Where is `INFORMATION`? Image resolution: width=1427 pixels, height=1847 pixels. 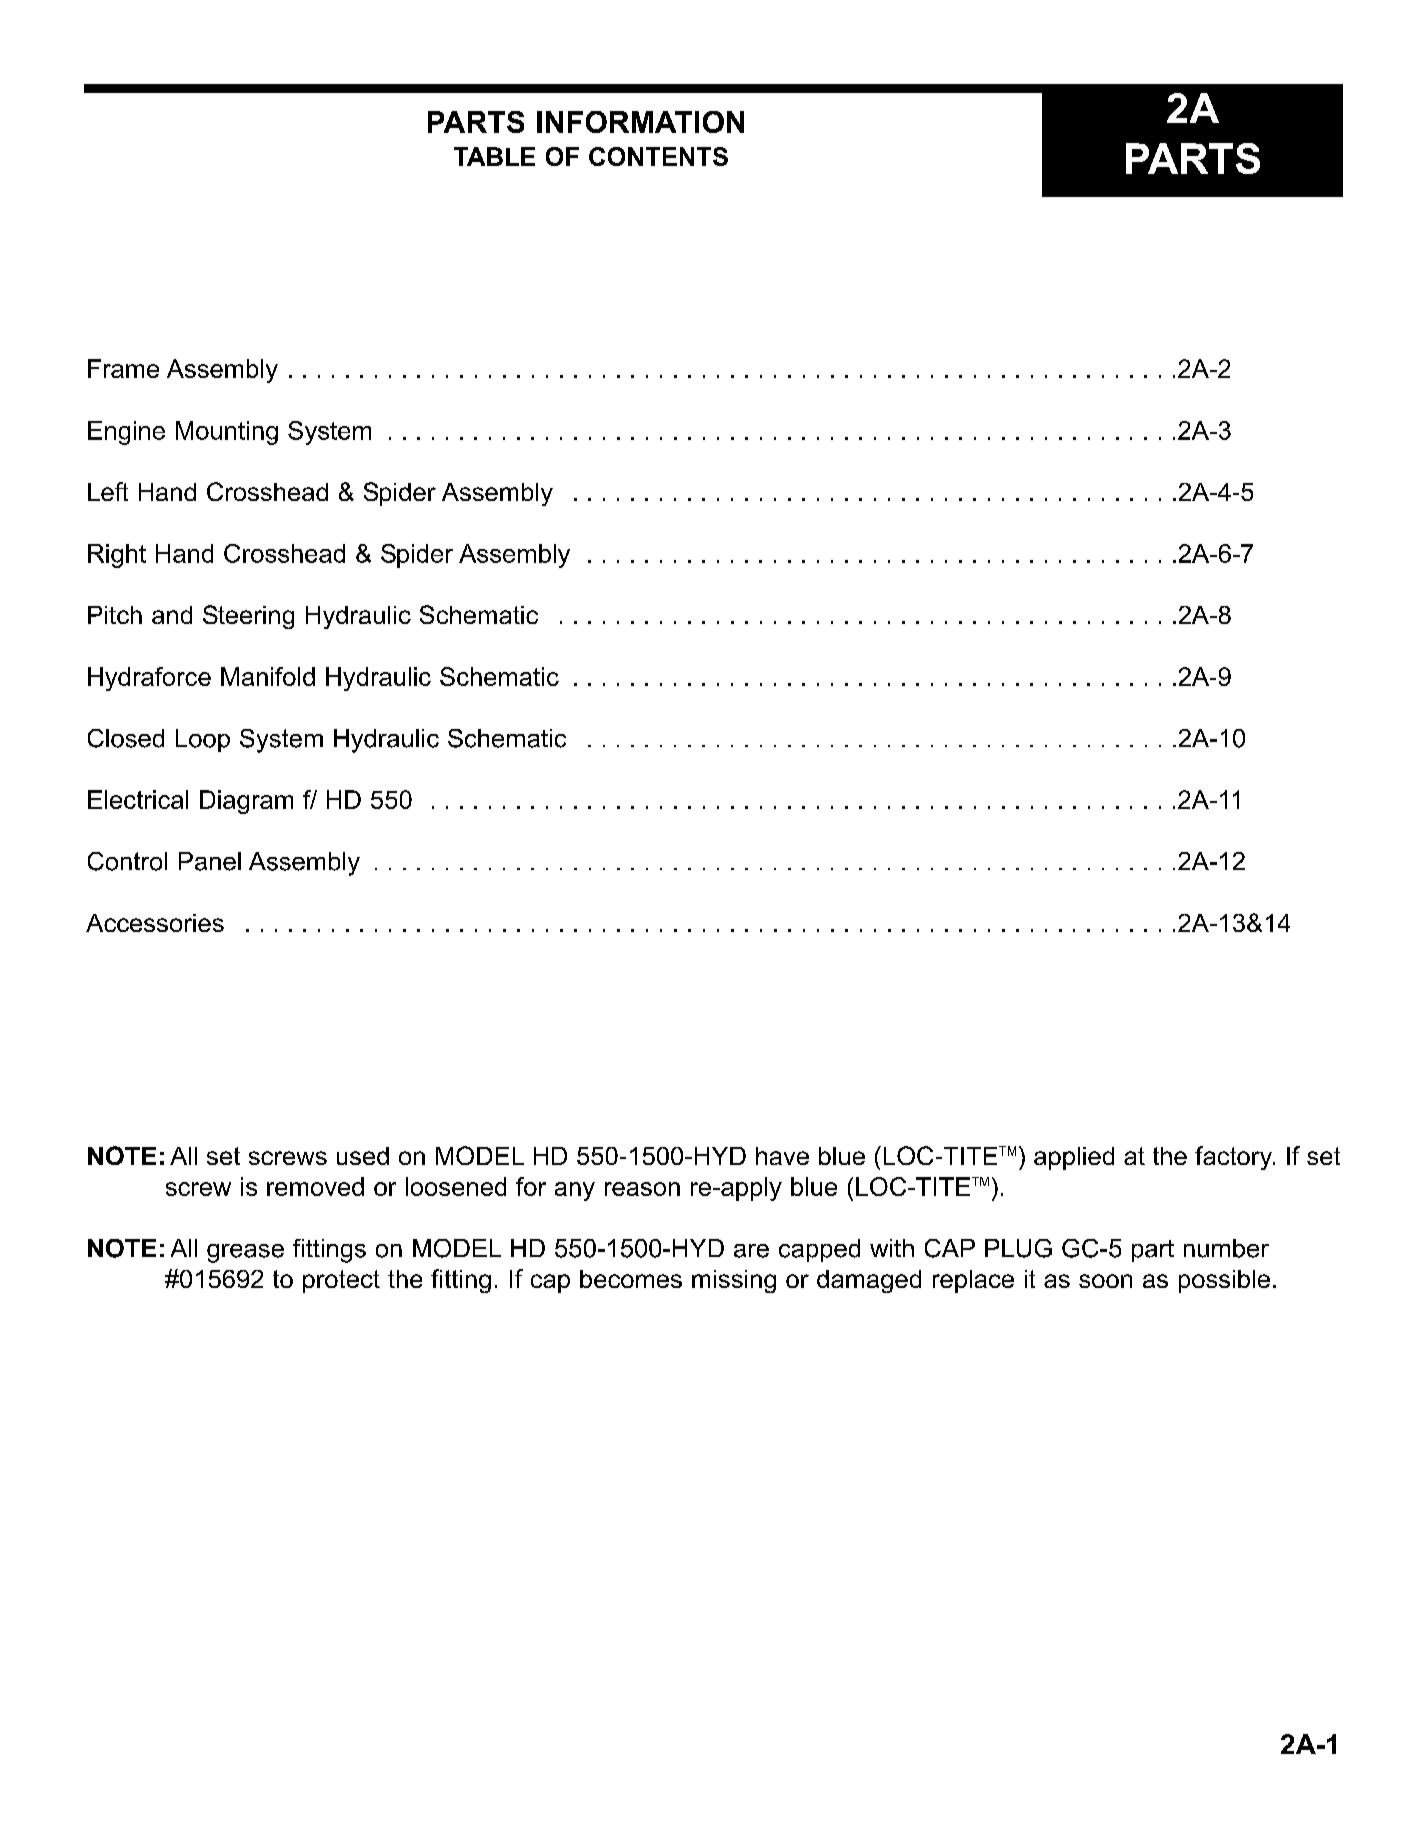 INFORMATION is located at coordinates (640, 122).
